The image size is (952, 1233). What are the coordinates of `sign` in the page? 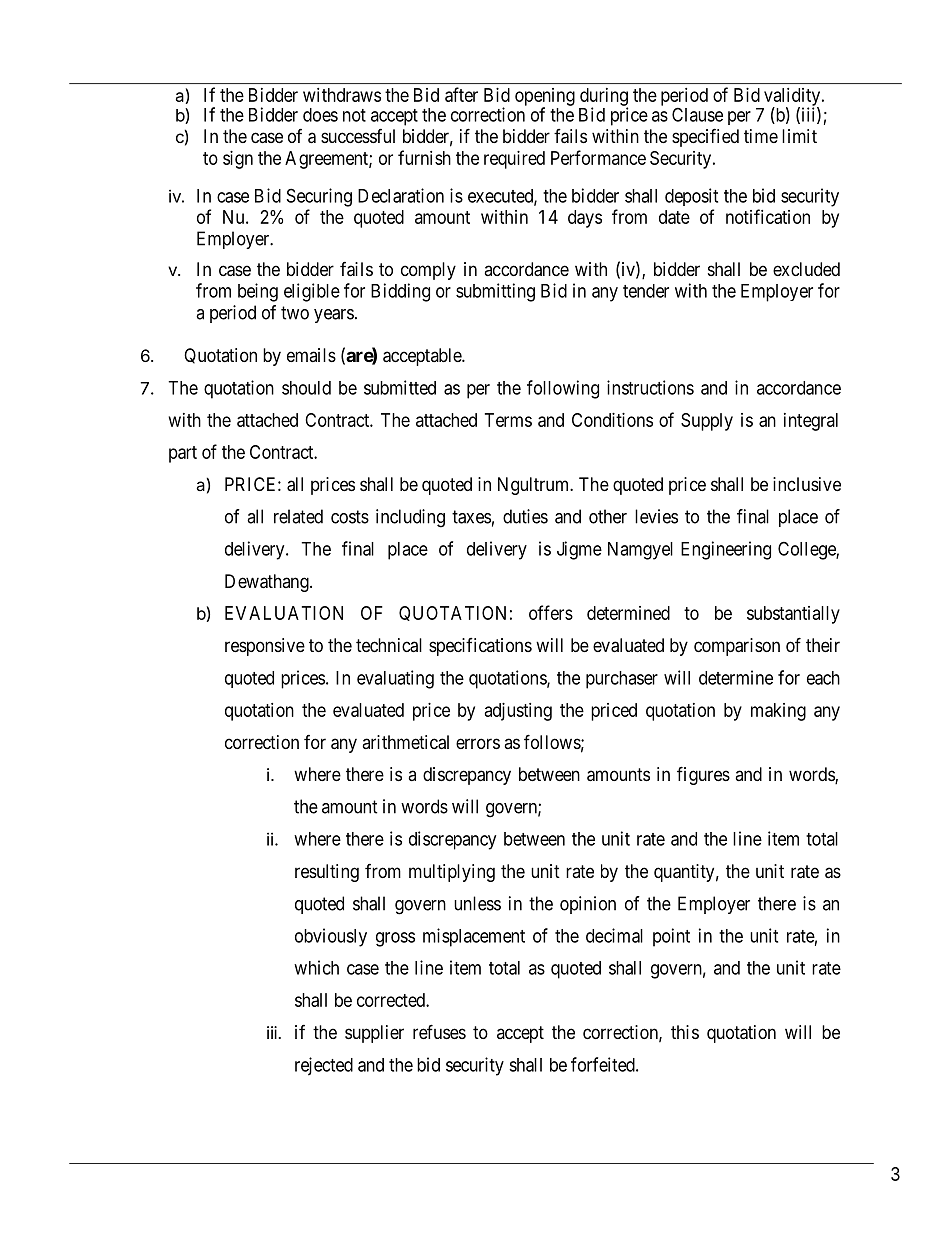 It's located at (238, 160).
